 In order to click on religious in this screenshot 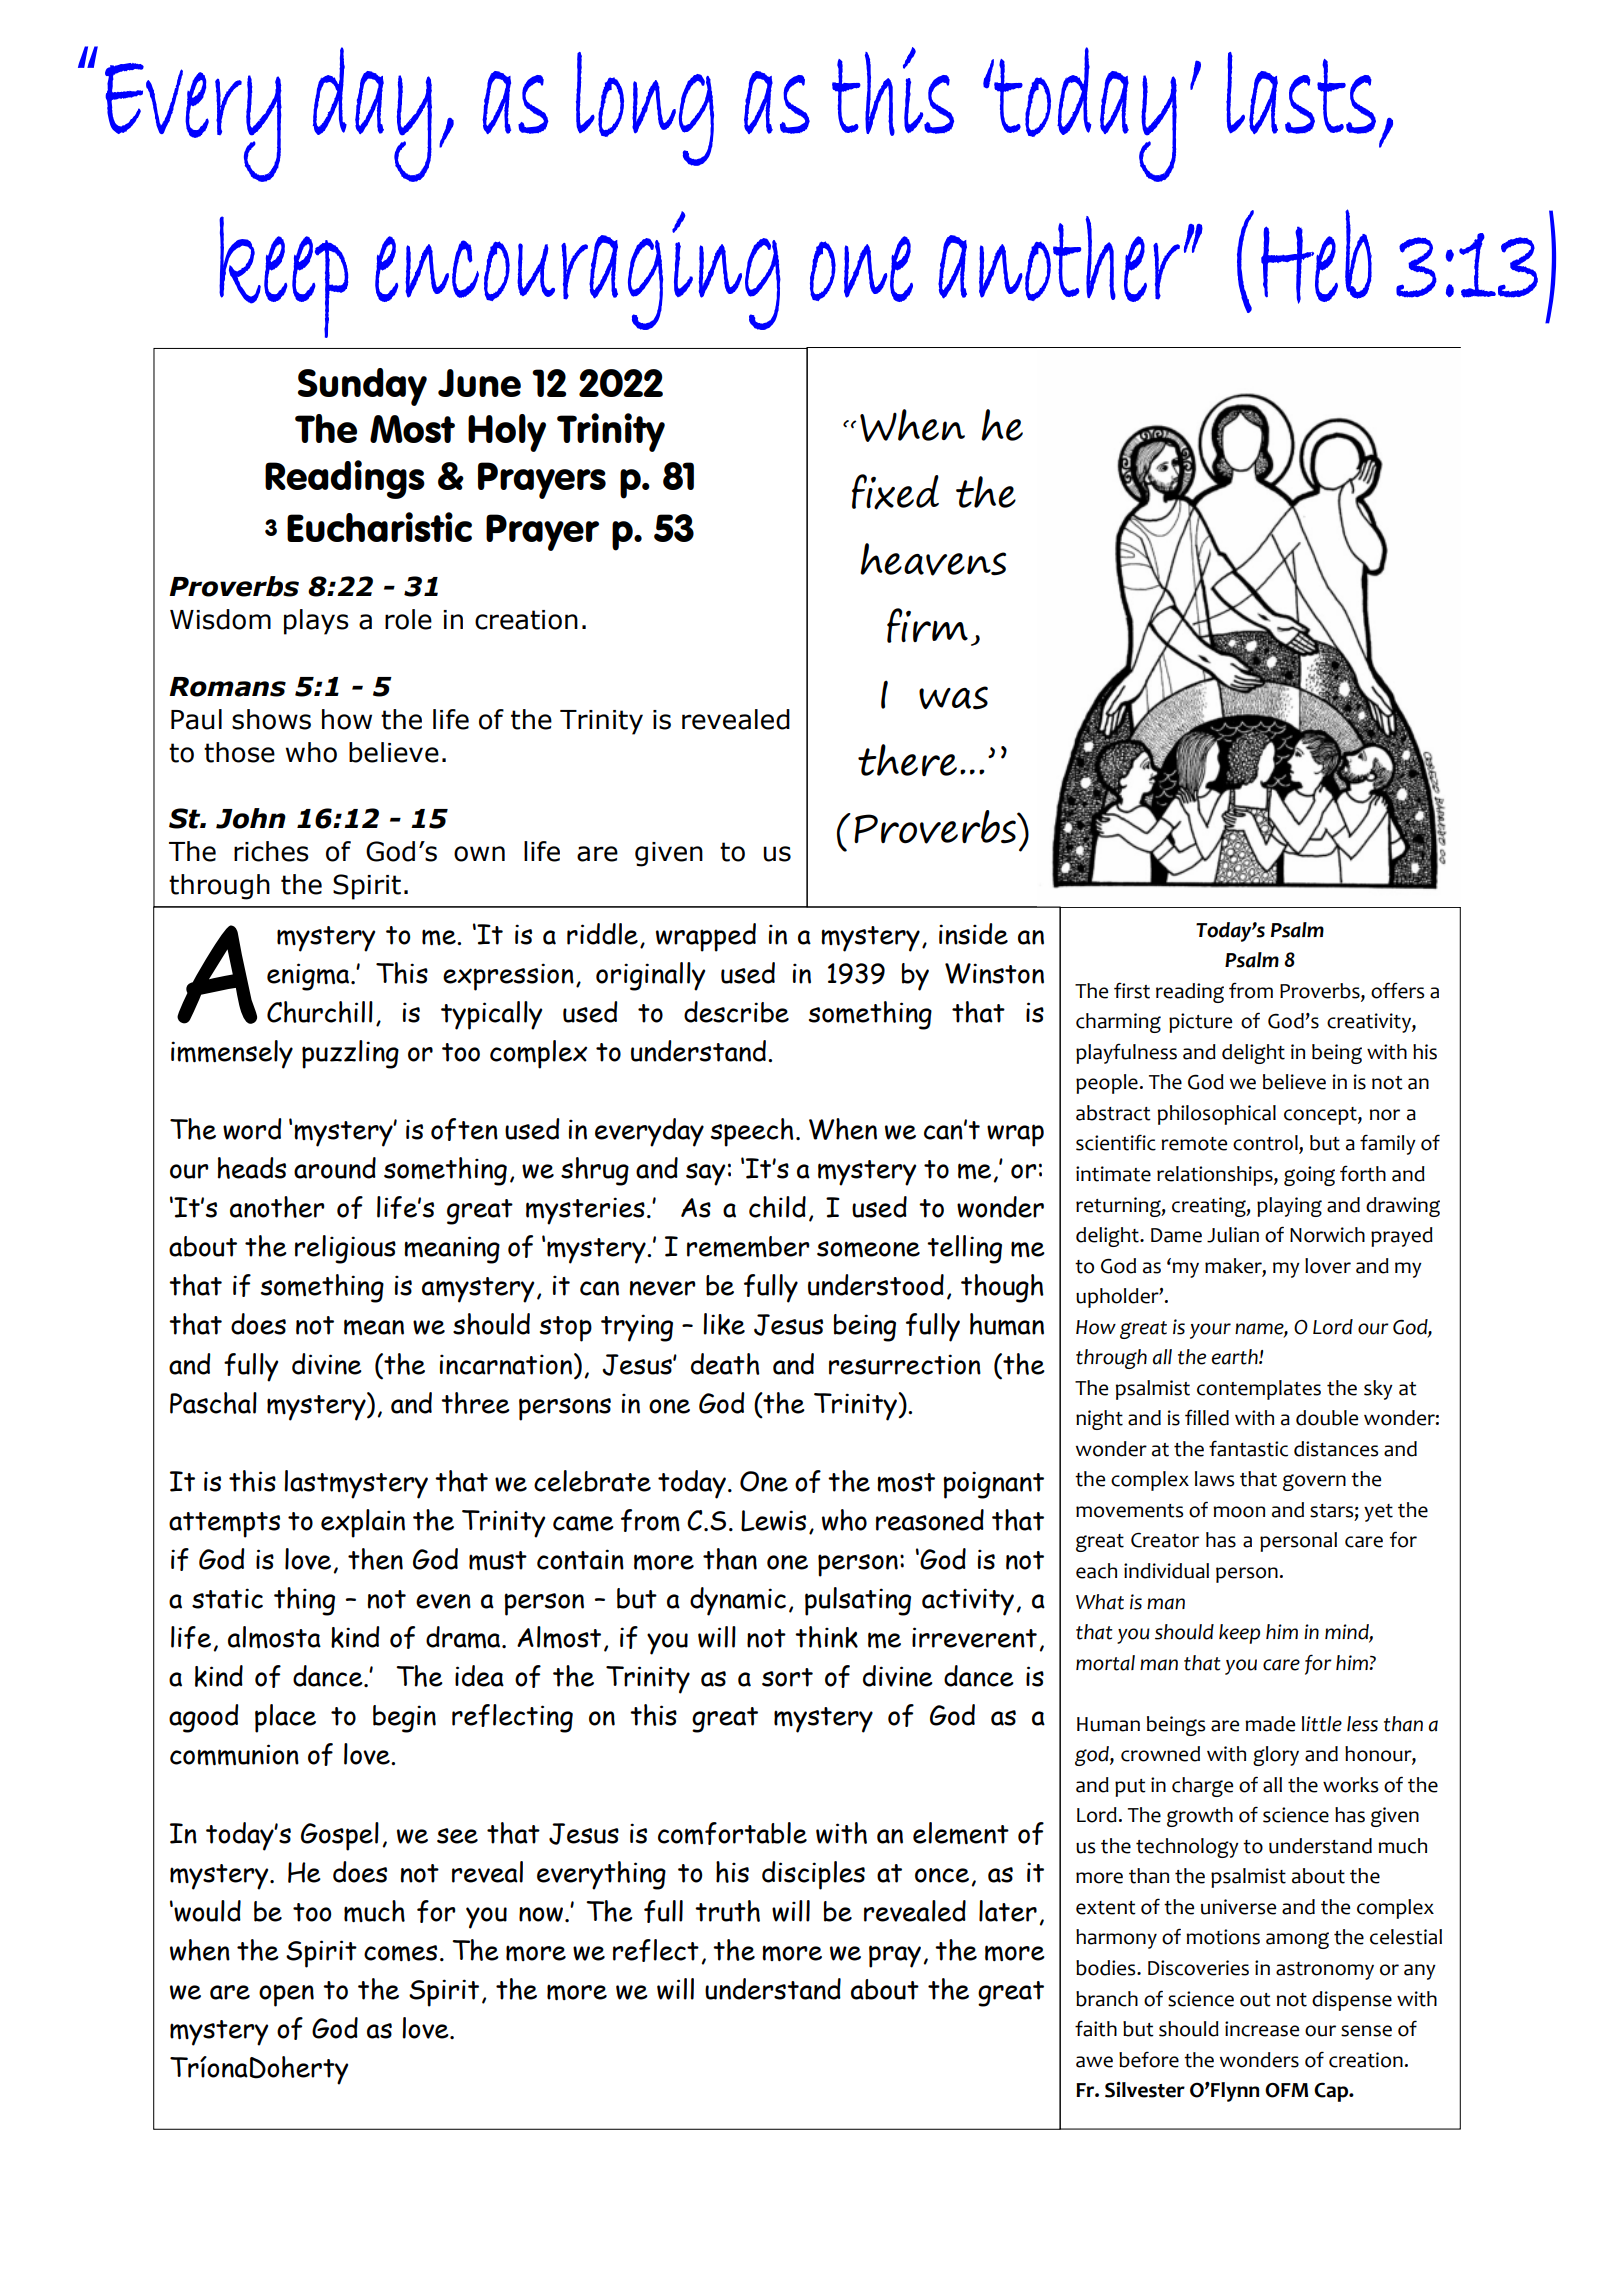, I will do `click(345, 1249)`.
